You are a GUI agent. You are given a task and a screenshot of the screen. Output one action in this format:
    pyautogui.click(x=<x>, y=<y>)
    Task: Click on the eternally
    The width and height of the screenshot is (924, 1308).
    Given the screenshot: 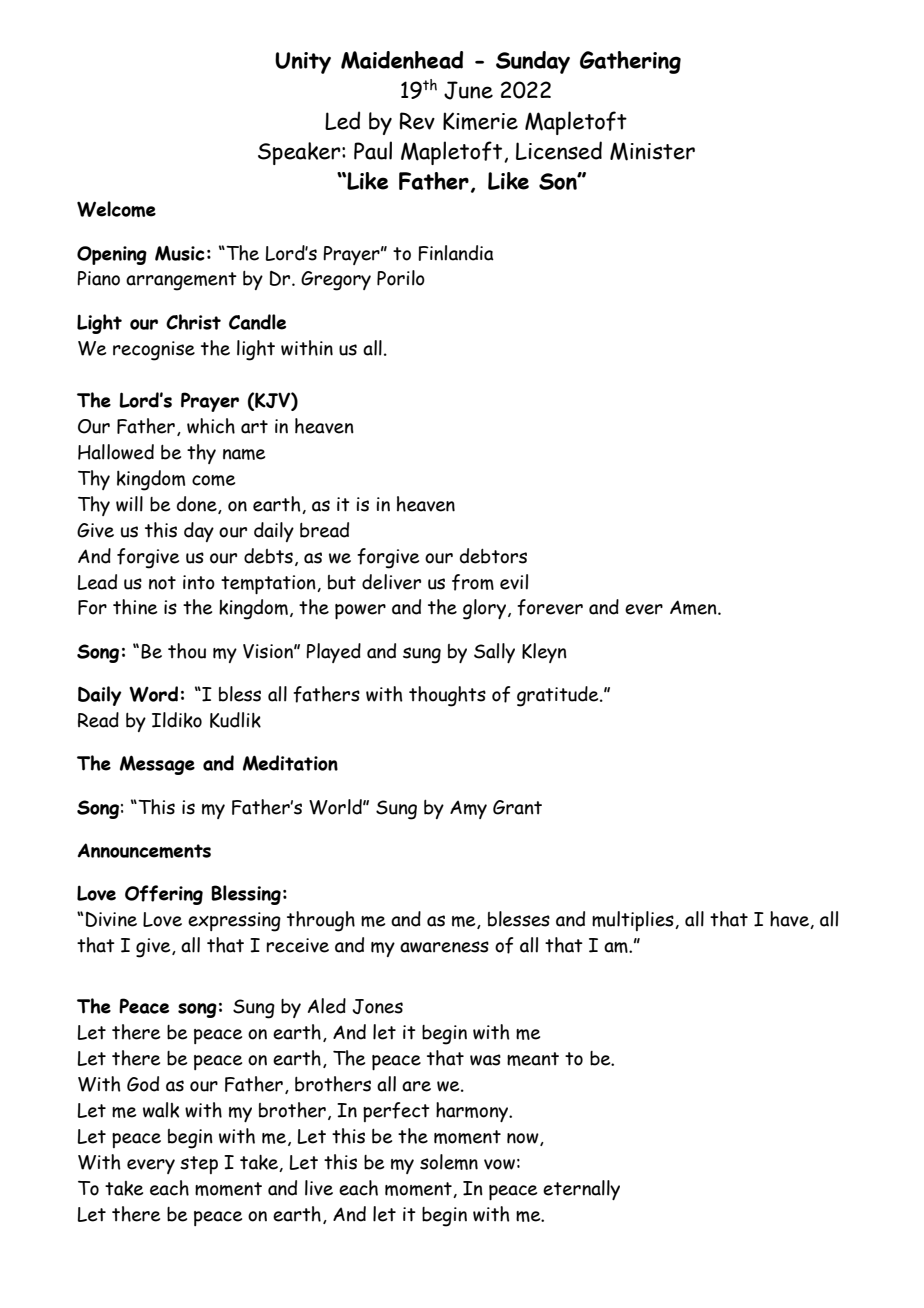 What is the action you would take?
    pyautogui.click(x=581, y=1190)
